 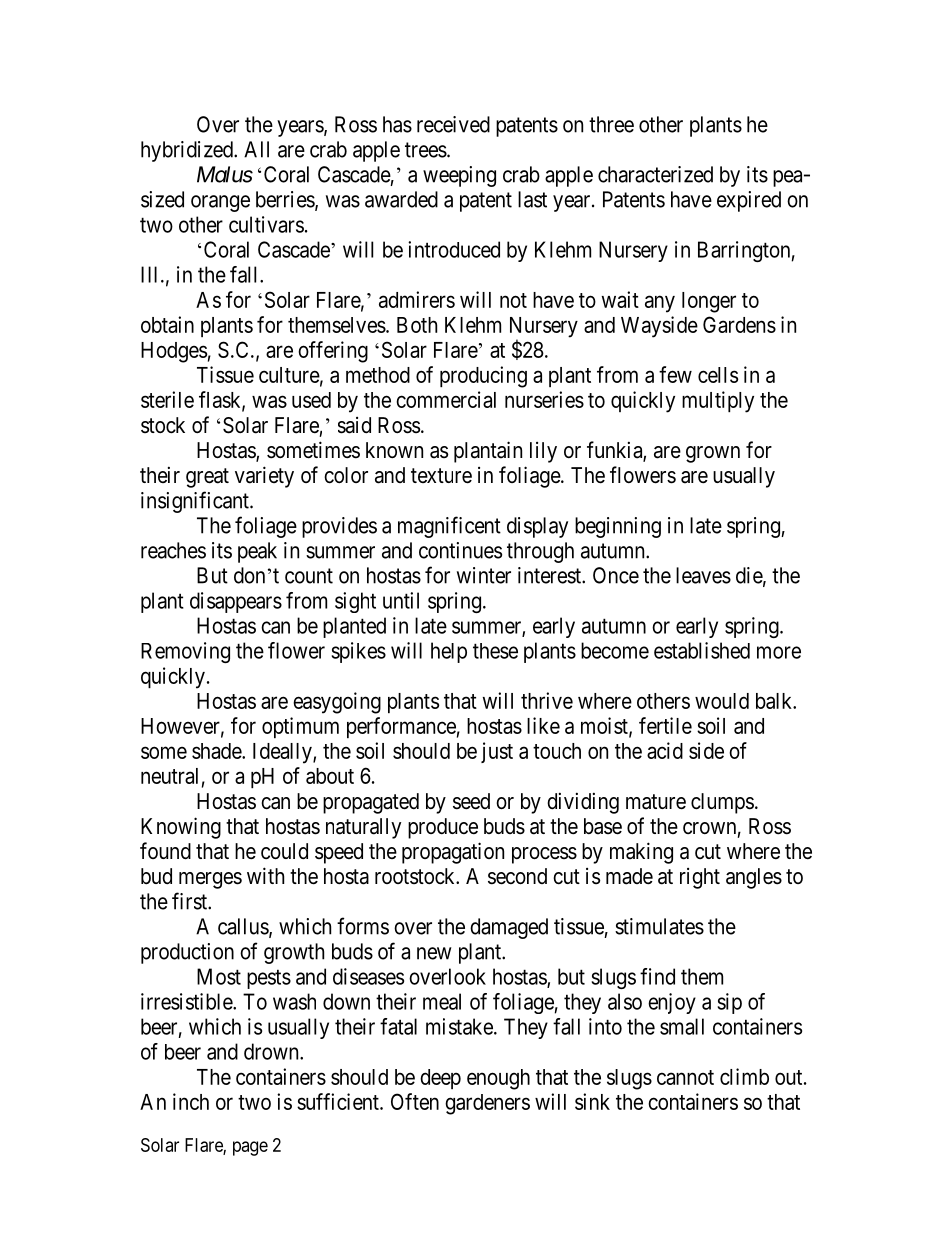 I want to click on right, so click(x=700, y=878).
